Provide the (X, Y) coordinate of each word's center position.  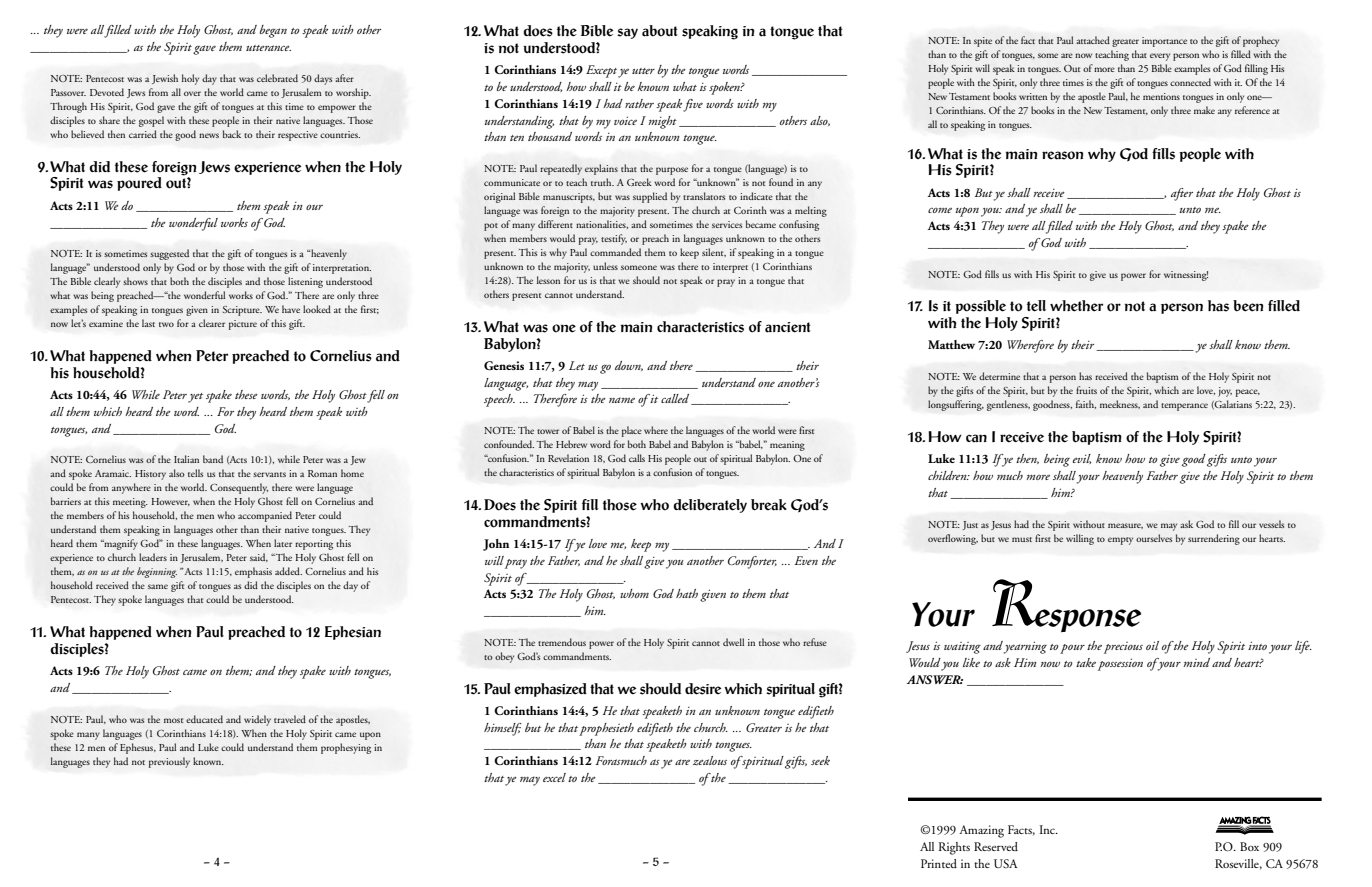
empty (1120, 541)
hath (687, 593)
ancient (787, 327)
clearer (212, 323)
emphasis (253, 572)
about (659, 31)
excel (554, 777)
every (1160, 57)
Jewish (165, 79)
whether (1076, 306)
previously (169, 762)
